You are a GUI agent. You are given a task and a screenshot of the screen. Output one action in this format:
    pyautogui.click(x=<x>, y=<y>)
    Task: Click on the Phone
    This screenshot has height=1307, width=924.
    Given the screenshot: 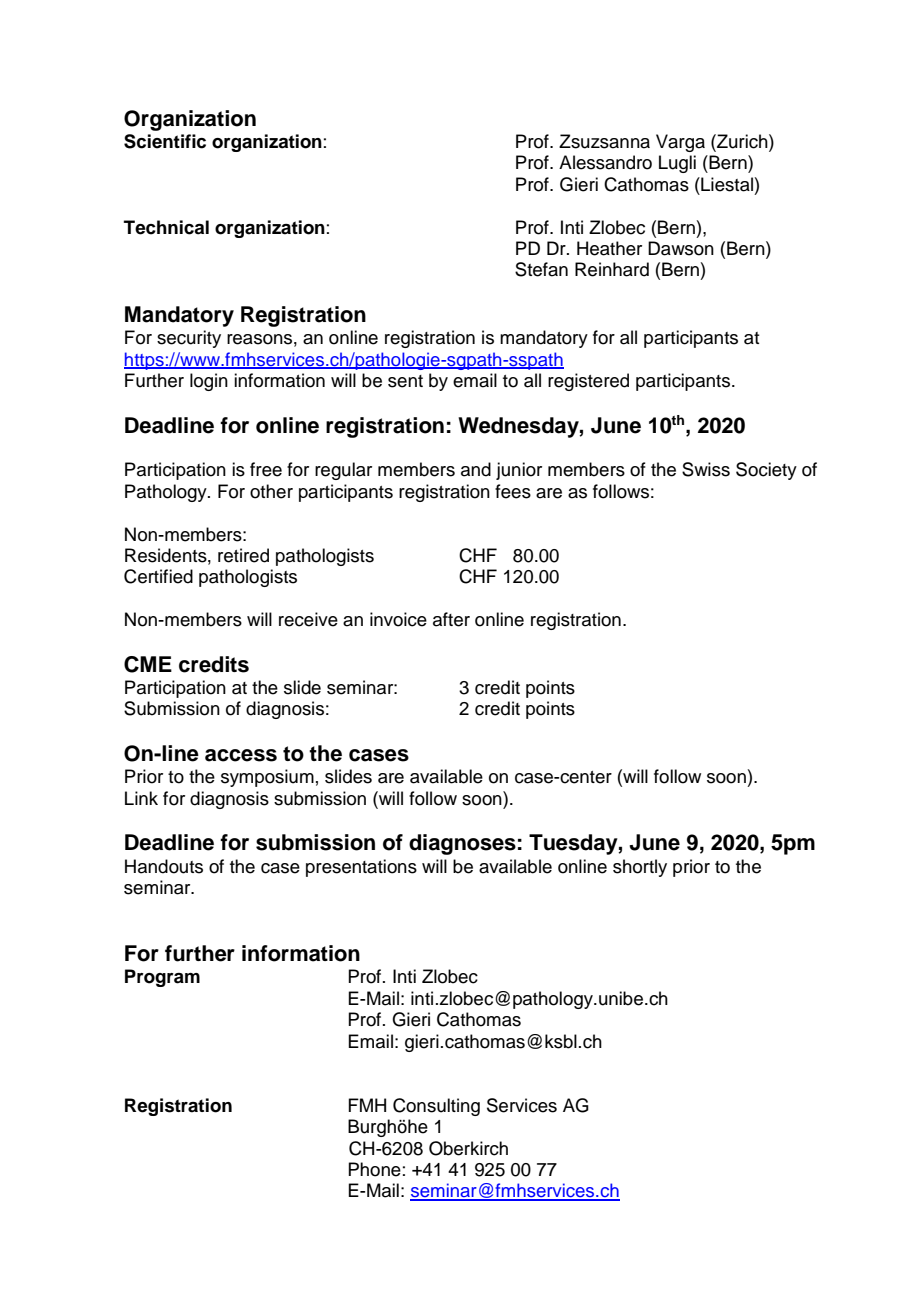 What is the action you would take?
    pyautogui.click(x=374, y=1169)
